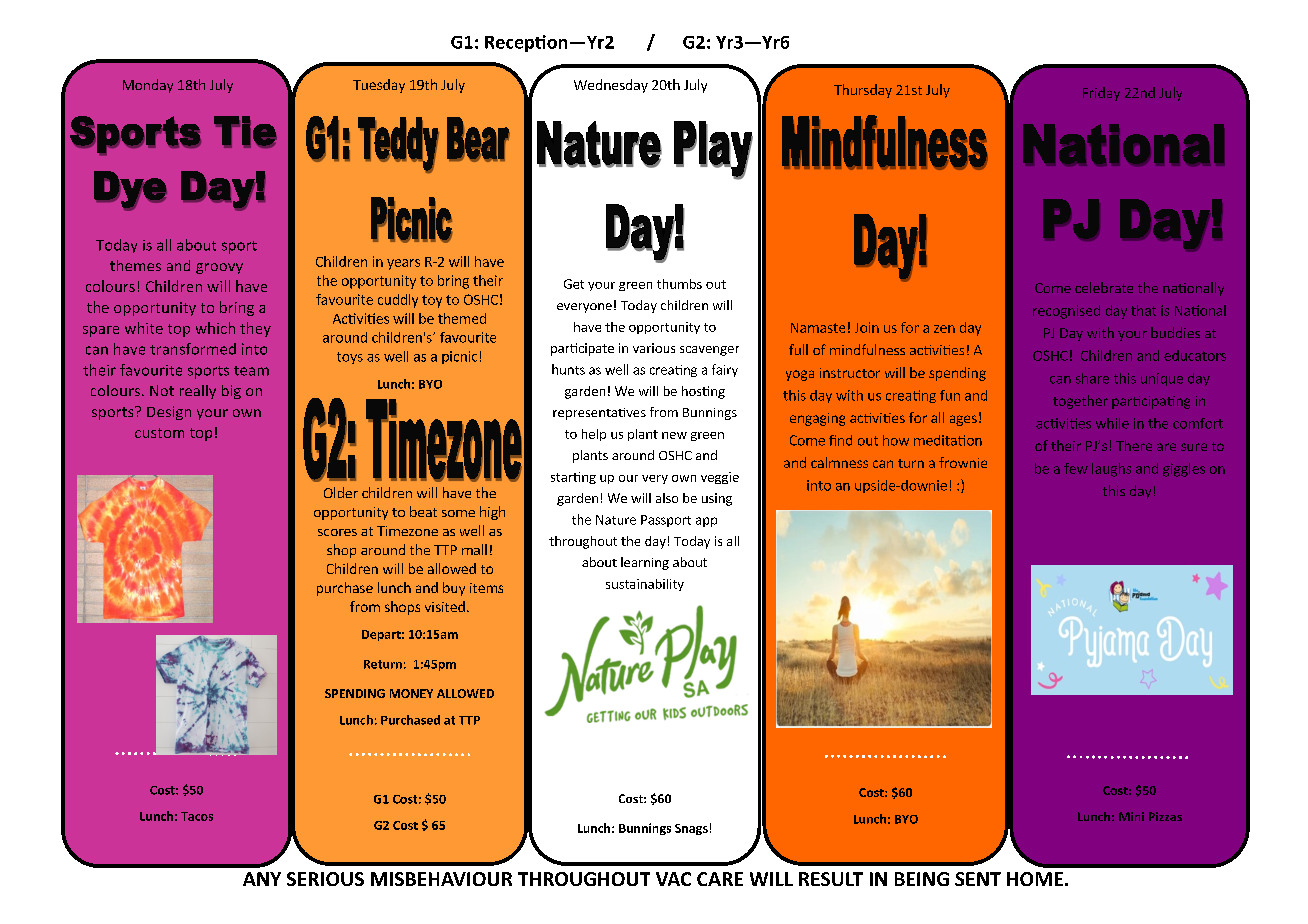 The image size is (1308, 924). What do you see at coordinates (1131, 816) in the screenshot?
I see `Mini` at bounding box center [1131, 816].
